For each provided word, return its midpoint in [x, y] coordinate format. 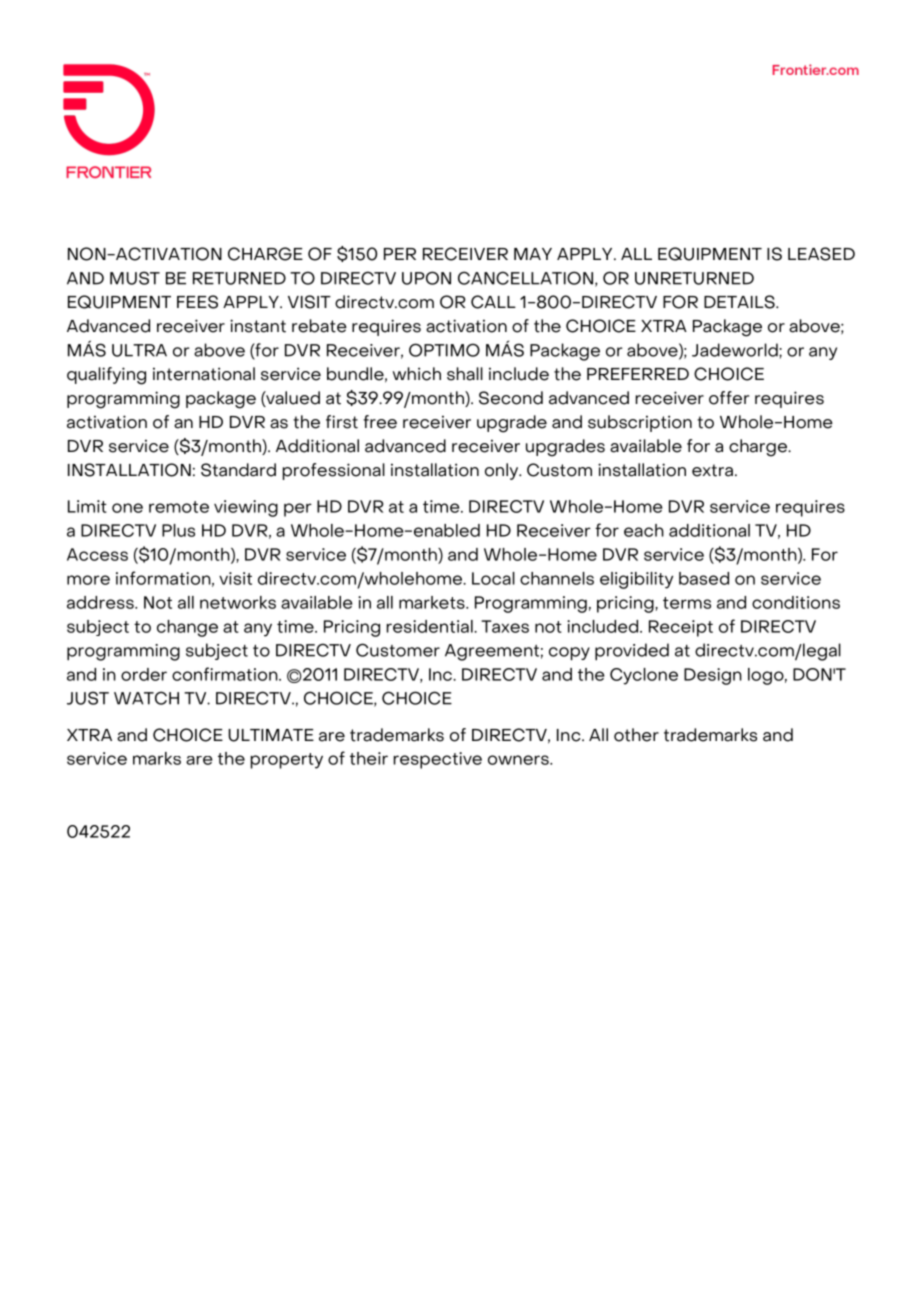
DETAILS [740, 302]
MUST [135, 278]
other [636, 735]
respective [438, 760]
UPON [426, 278]
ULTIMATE [271, 735]
